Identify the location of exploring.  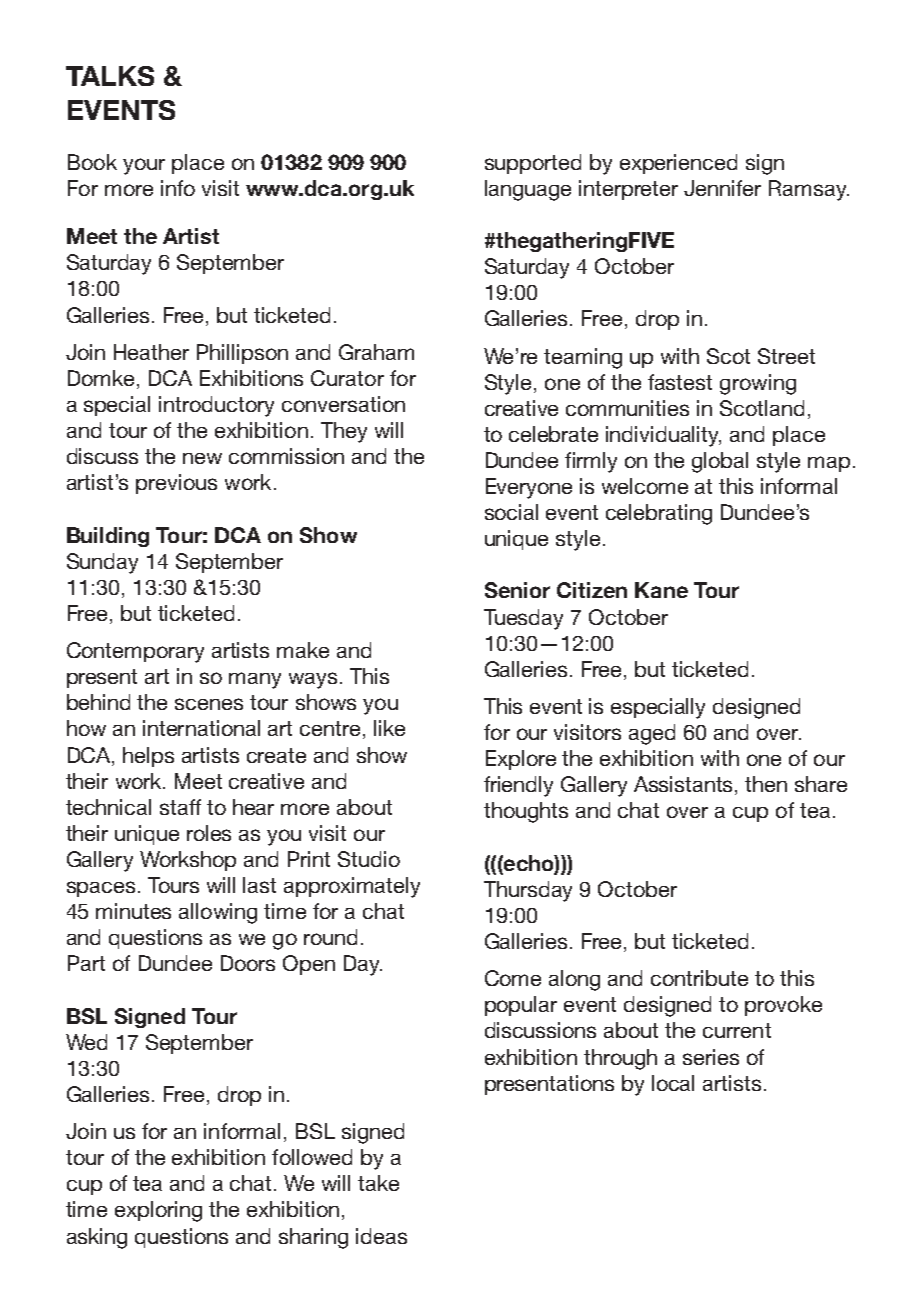
(158, 1211).
